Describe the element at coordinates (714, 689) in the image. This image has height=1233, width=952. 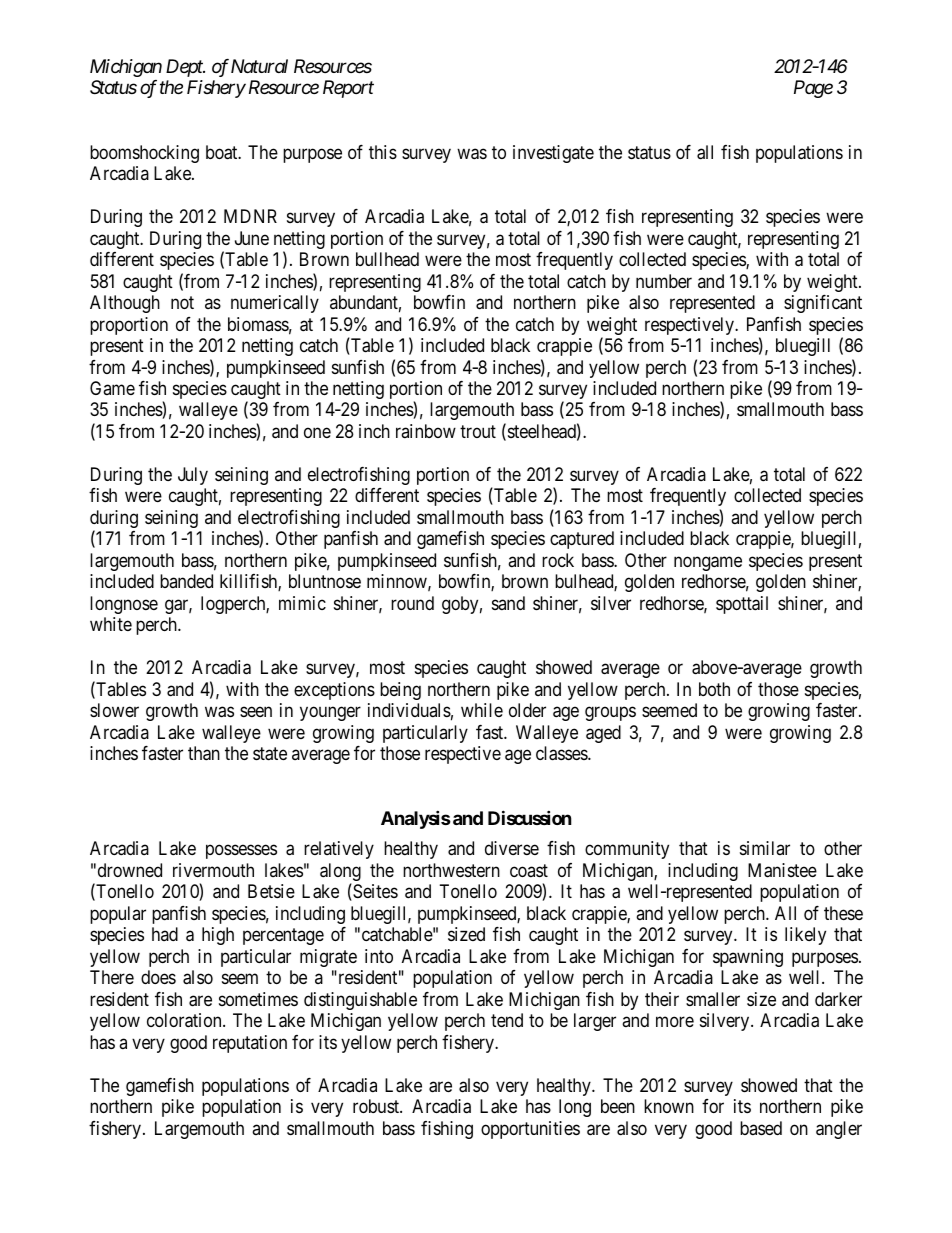
I see `both` at that location.
